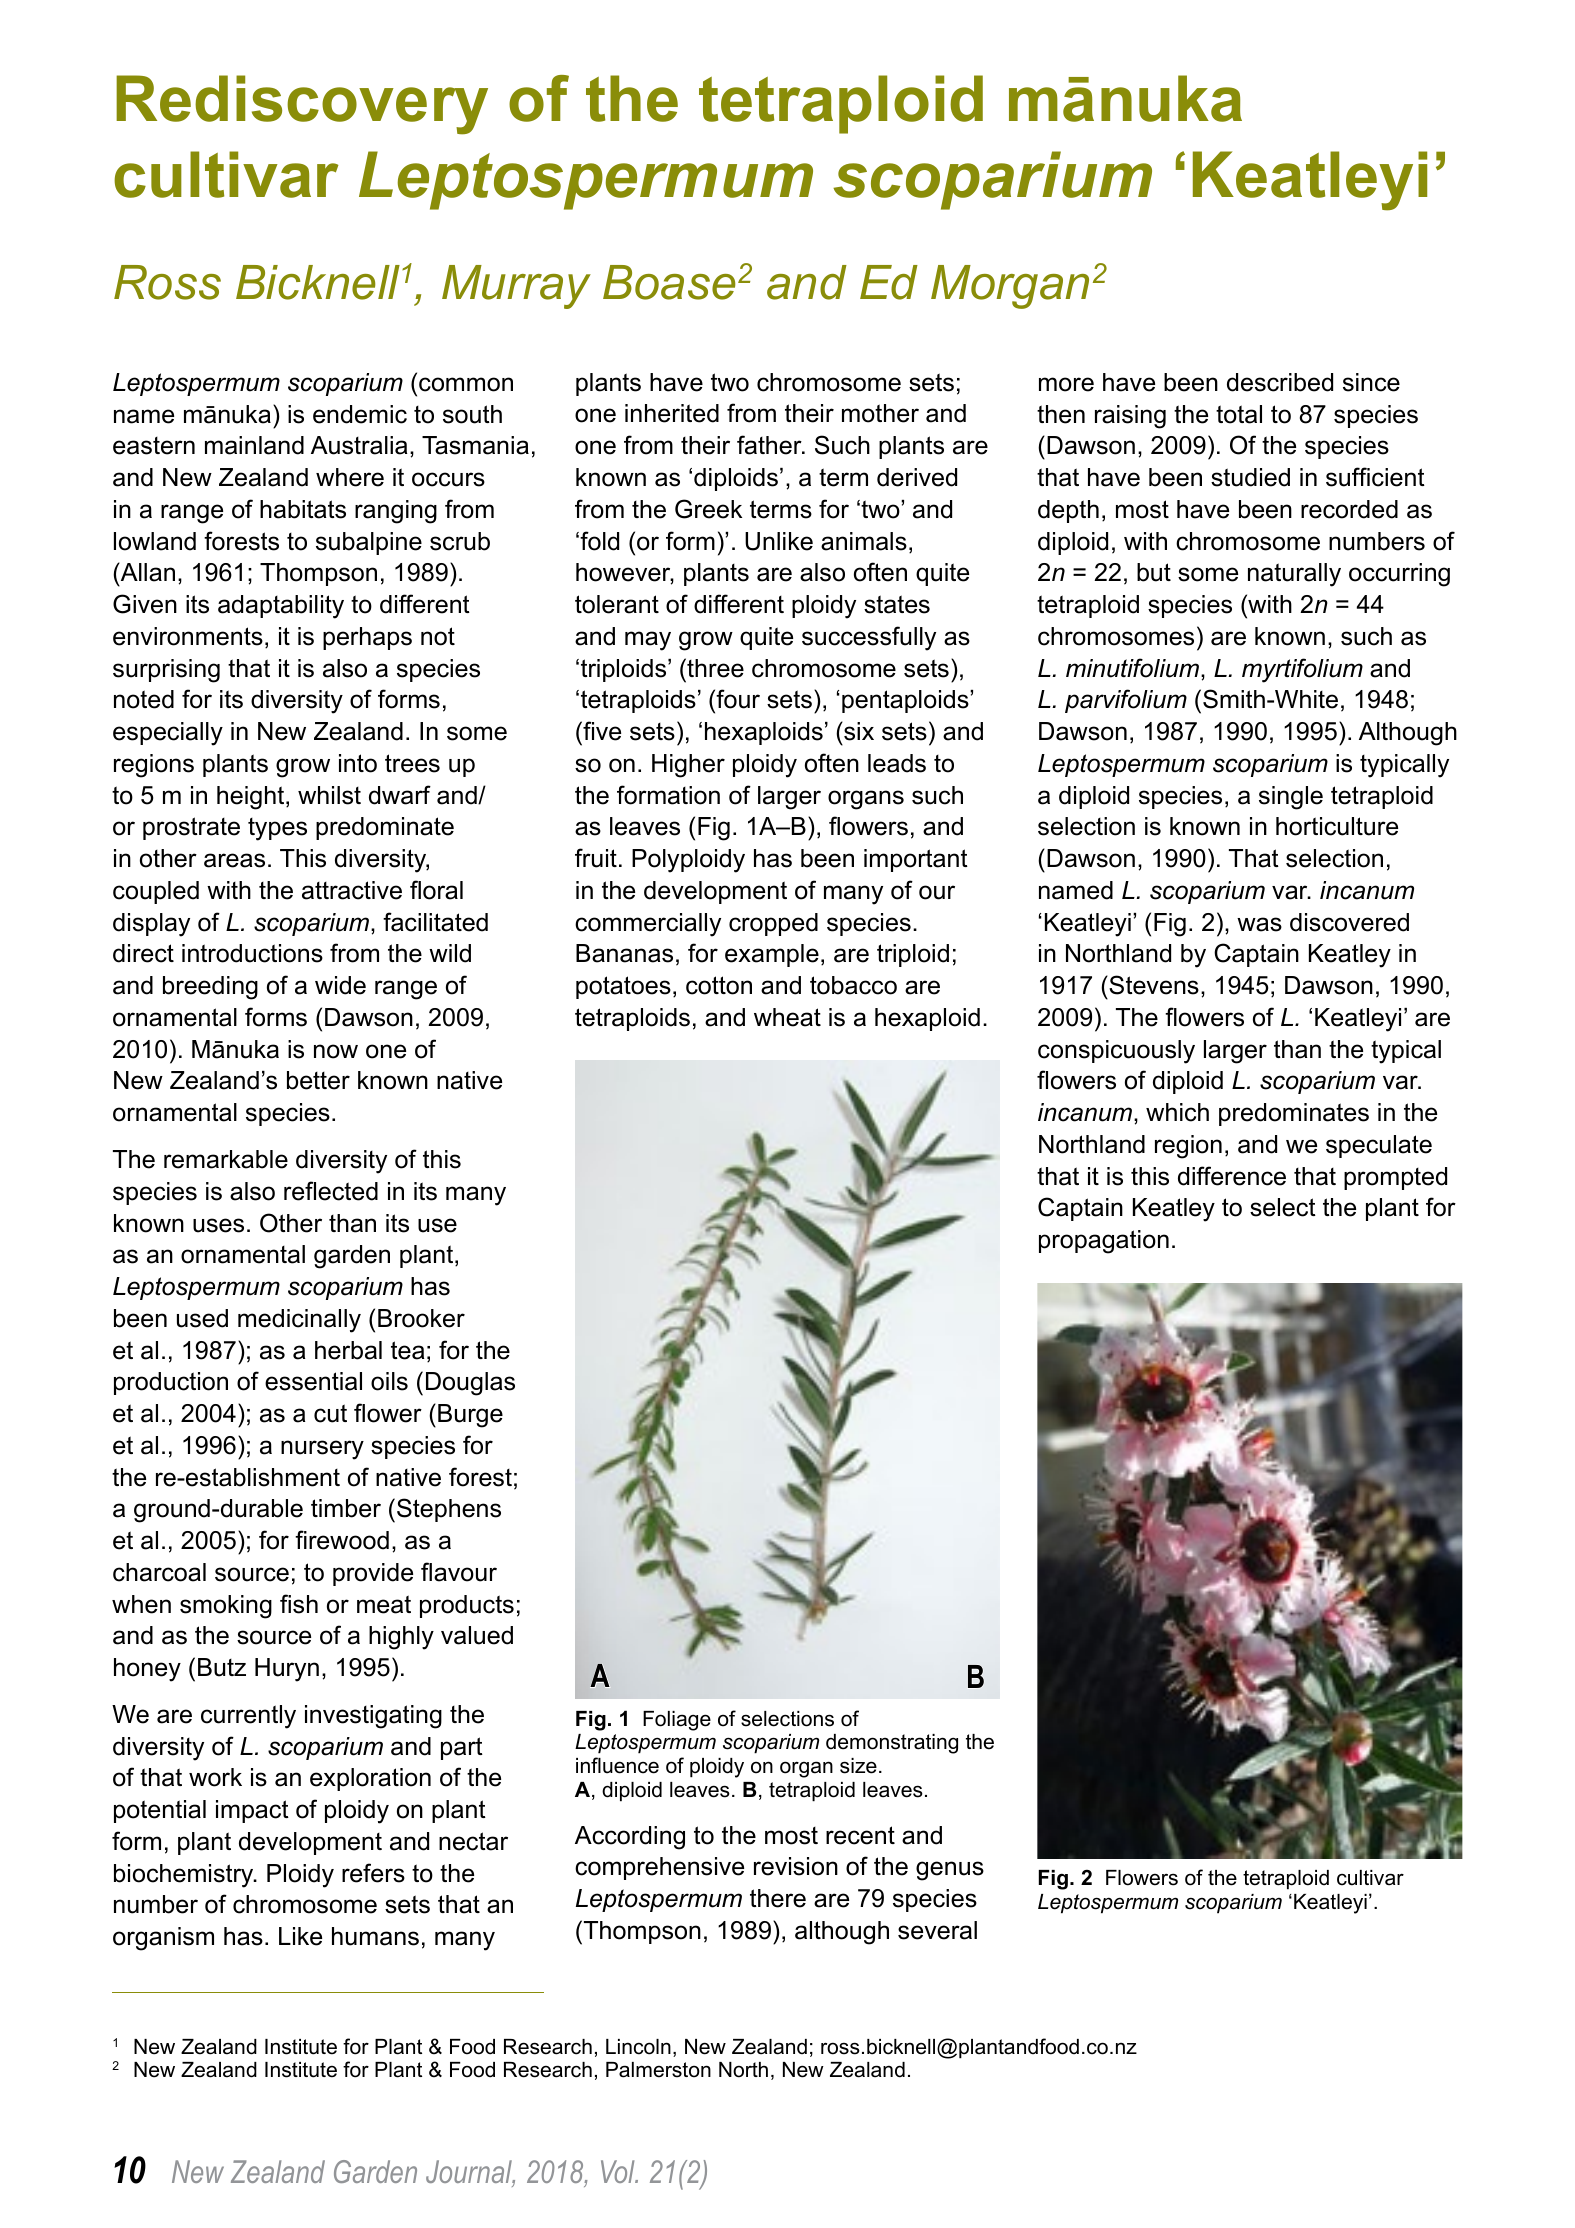  What do you see at coordinates (302, 105) in the image?
I see `Rediscovery` at bounding box center [302, 105].
